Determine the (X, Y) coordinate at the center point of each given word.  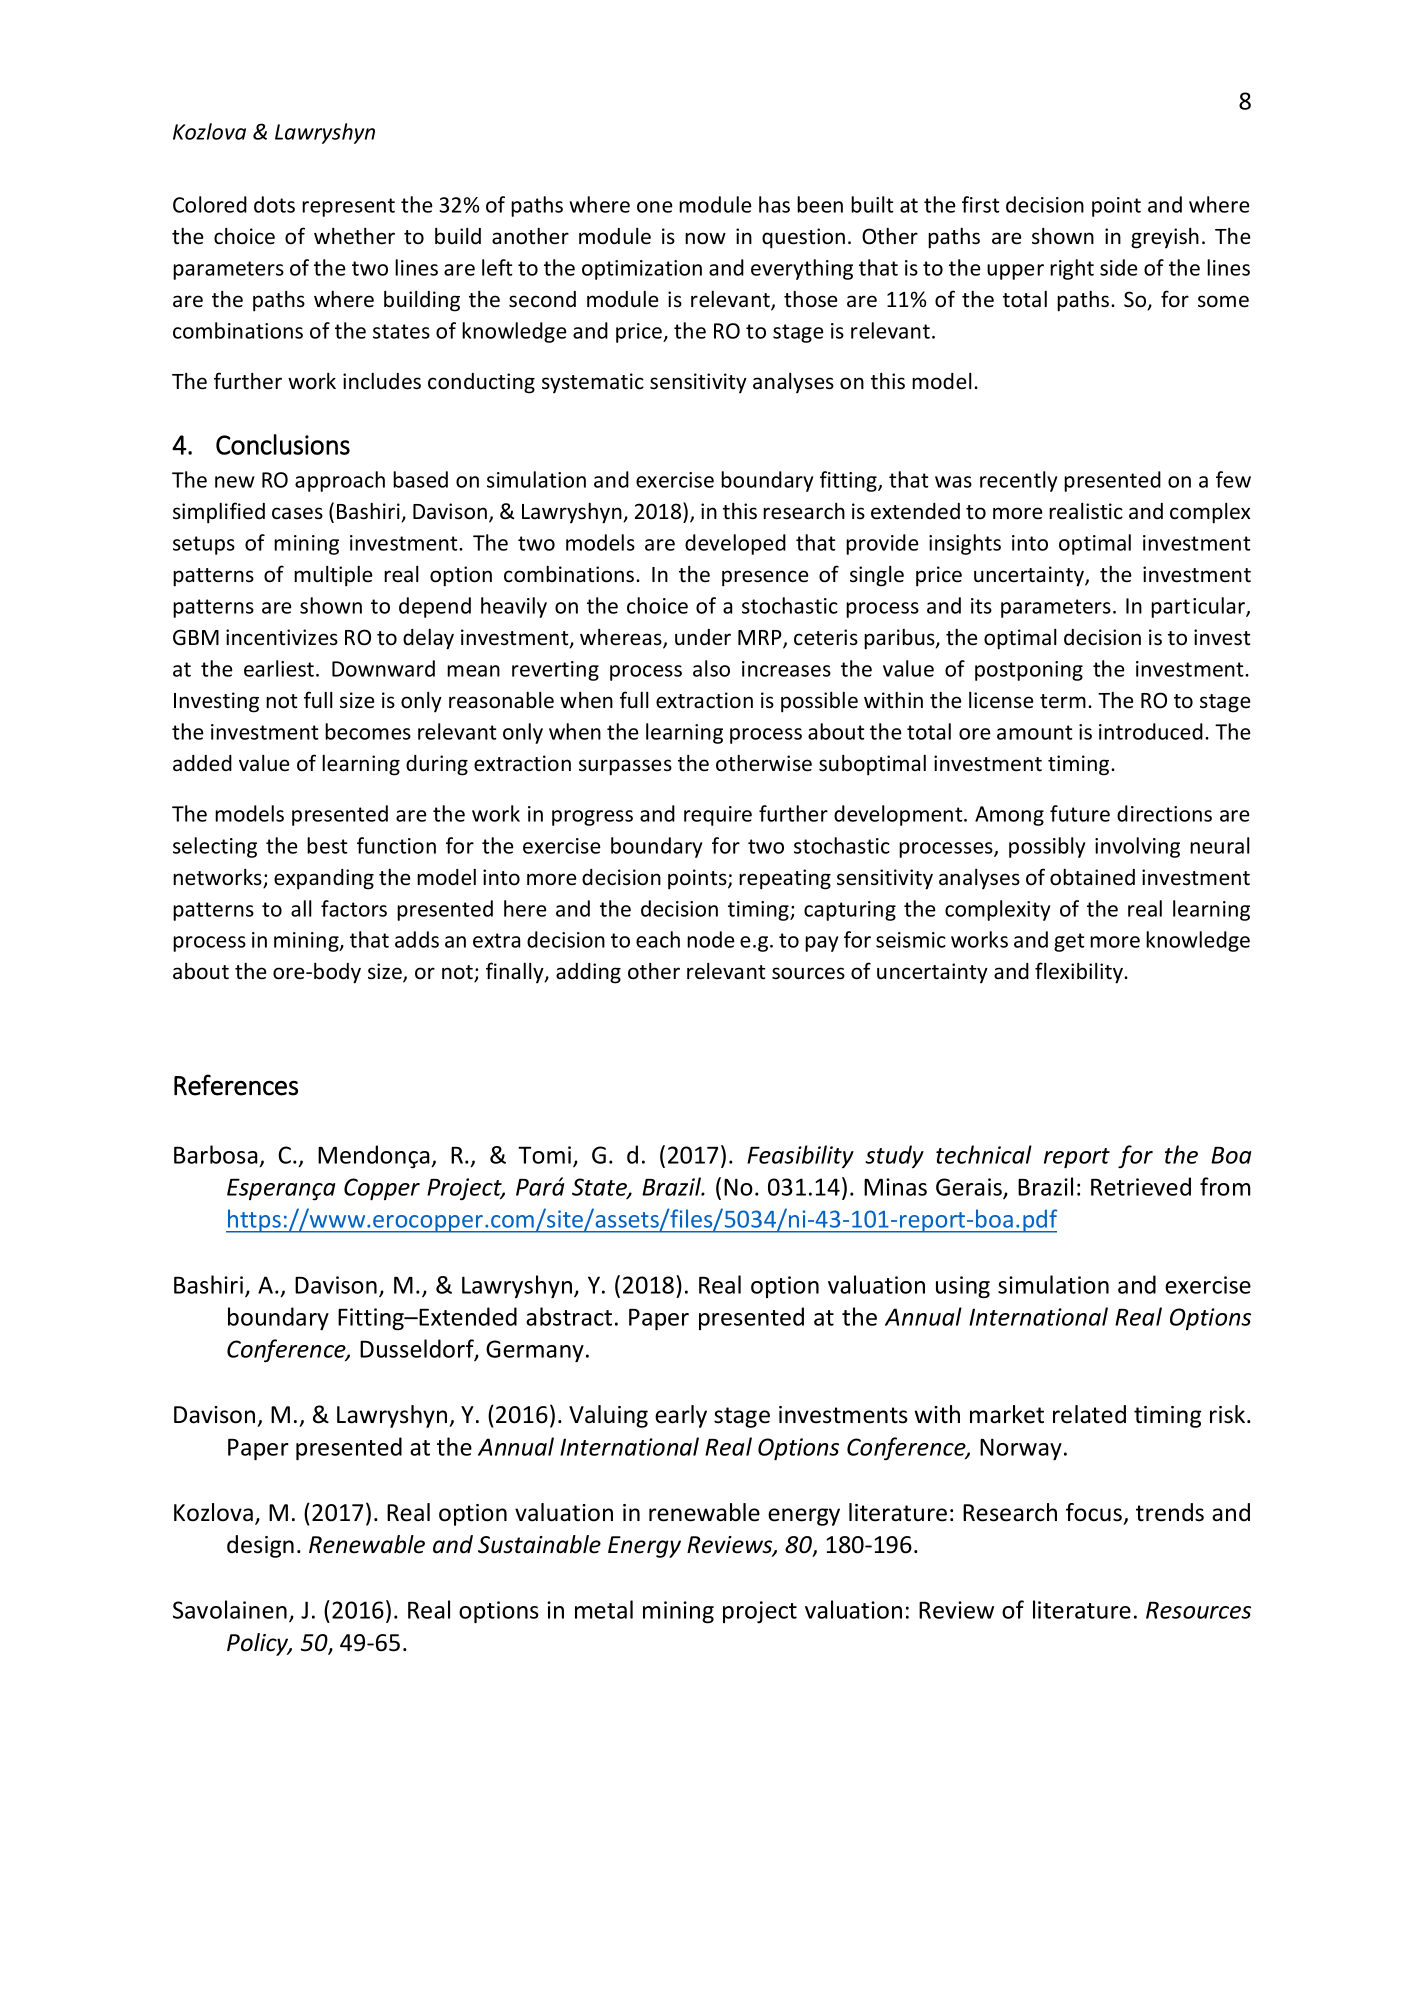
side (1119, 267)
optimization (642, 270)
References (236, 1085)
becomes (368, 731)
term (1063, 701)
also (711, 668)
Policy (259, 1644)
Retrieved (1141, 1186)
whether (354, 236)
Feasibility (800, 1156)
